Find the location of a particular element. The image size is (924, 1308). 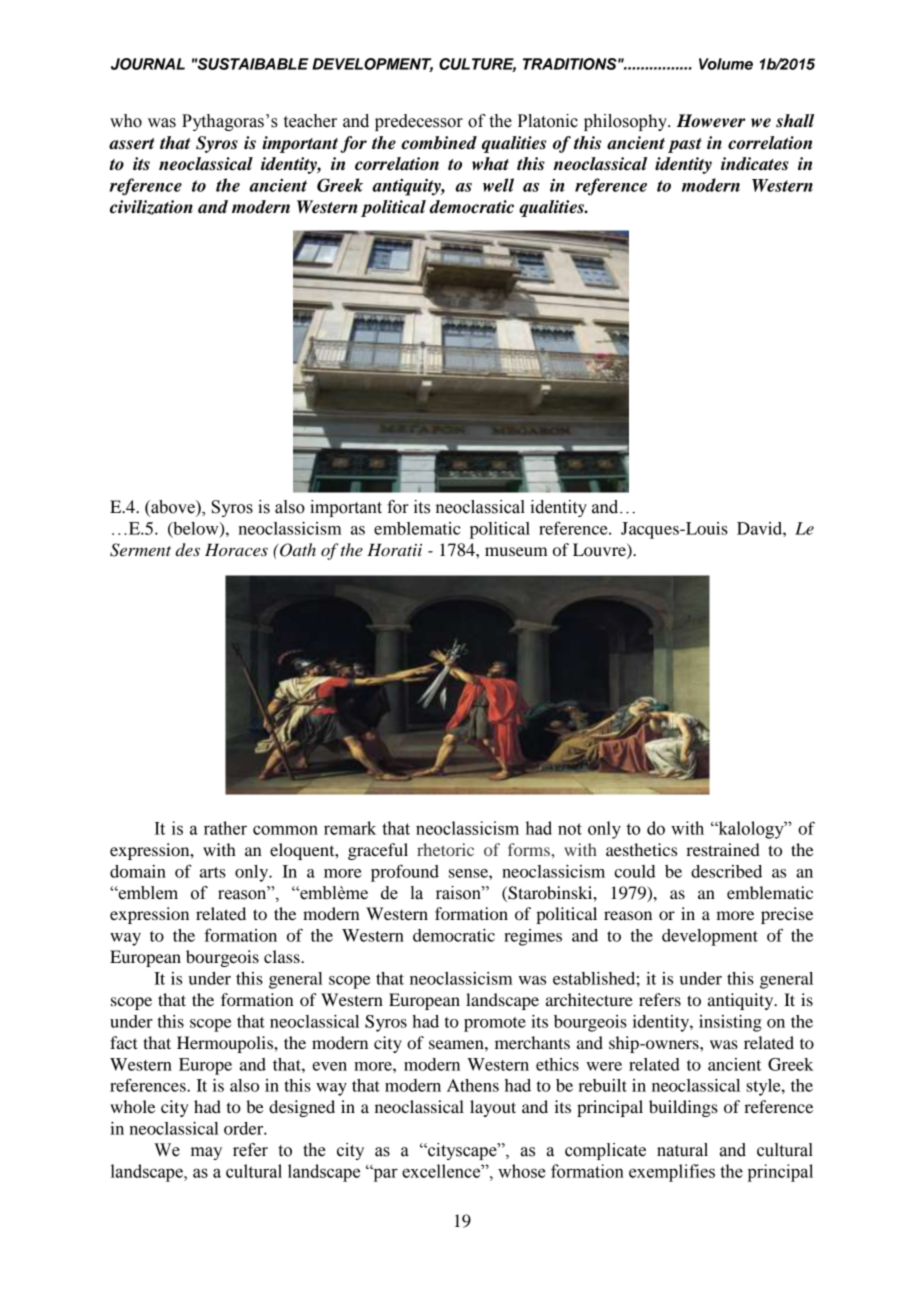

However is located at coordinates (711, 121).
